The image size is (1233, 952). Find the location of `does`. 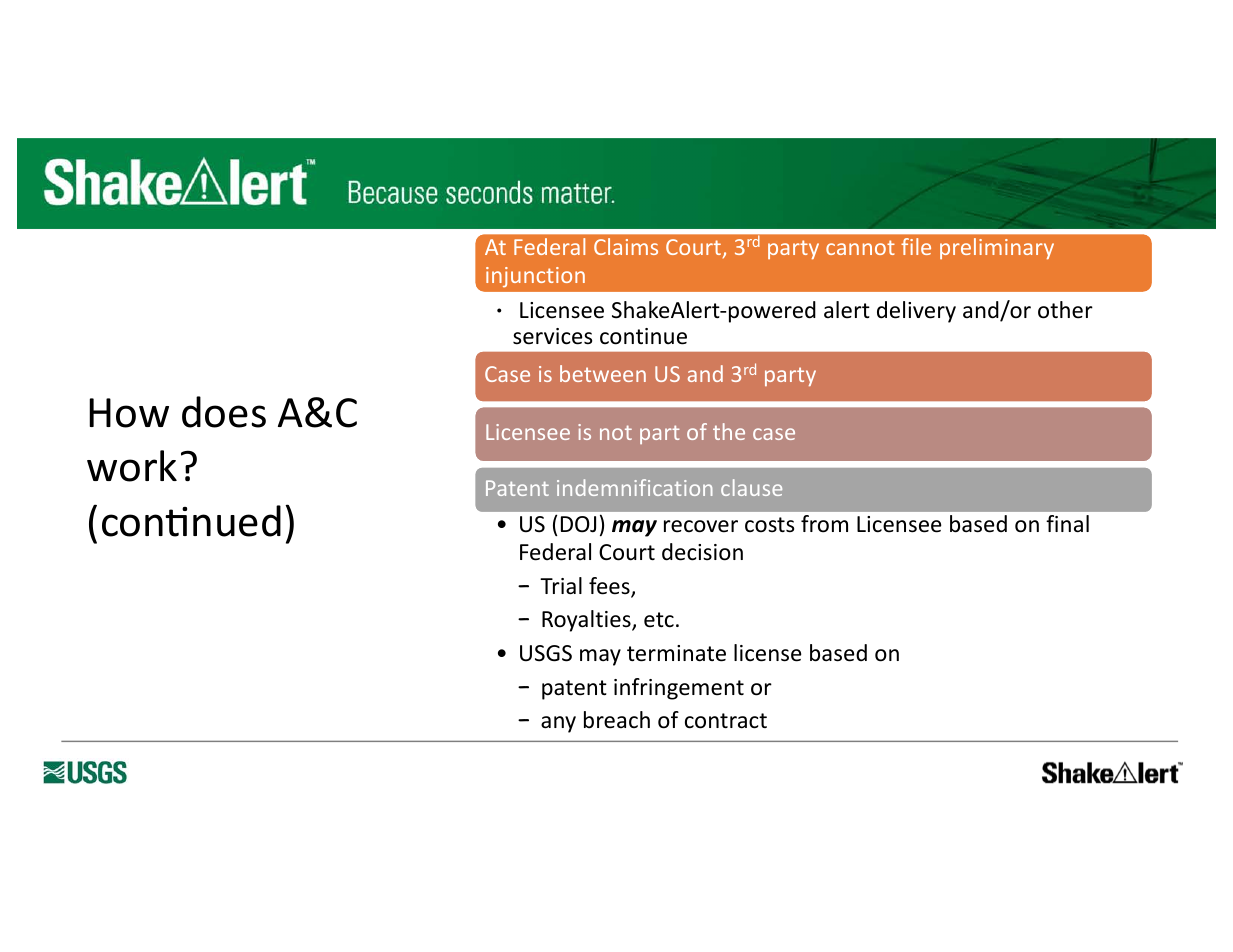

does is located at coordinates (224, 412).
